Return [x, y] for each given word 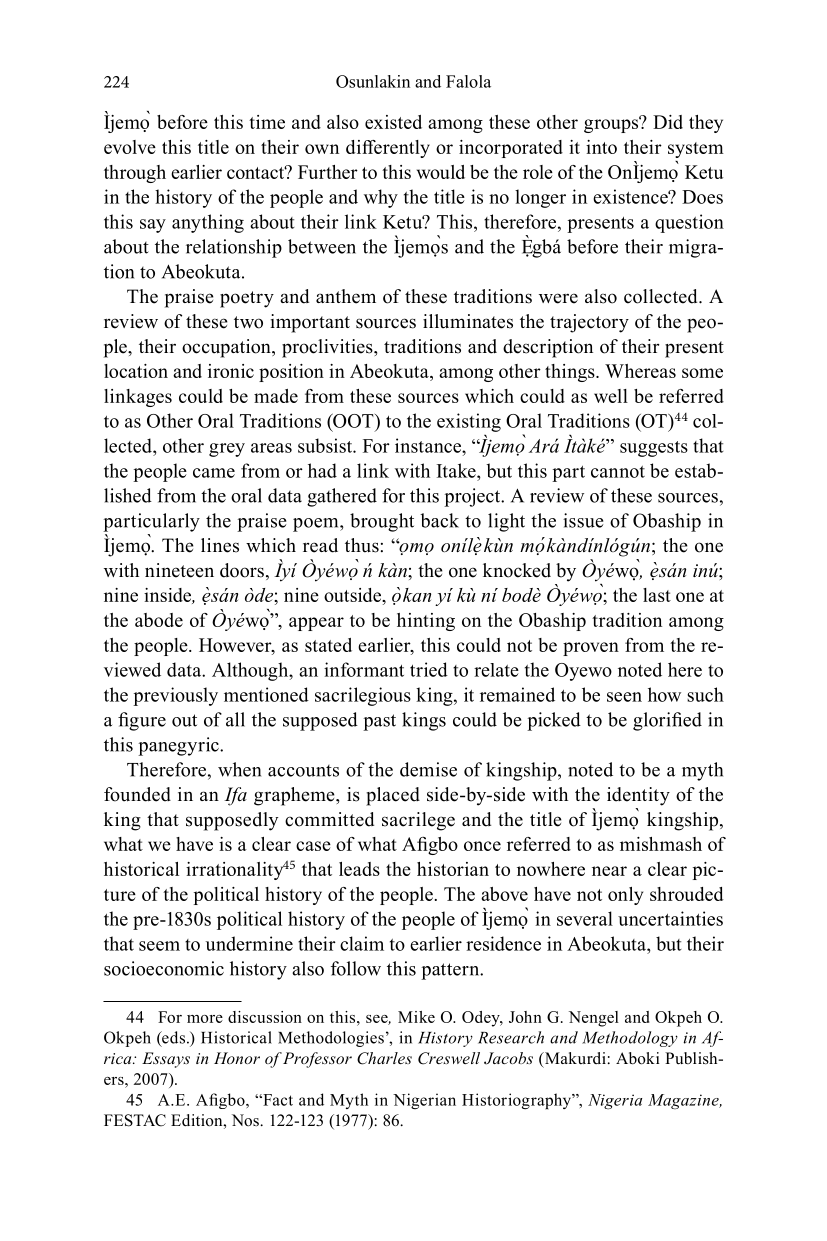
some [702, 373]
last [657, 595]
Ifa [235, 796]
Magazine [684, 1101]
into [601, 147]
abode [159, 620]
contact [257, 172]
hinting [426, 622]
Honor [237, 1058]
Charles [384, 1058]
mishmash [661, 844]
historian [453, 869]
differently [388, 149]
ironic [231, 371]
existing [469, 422]
